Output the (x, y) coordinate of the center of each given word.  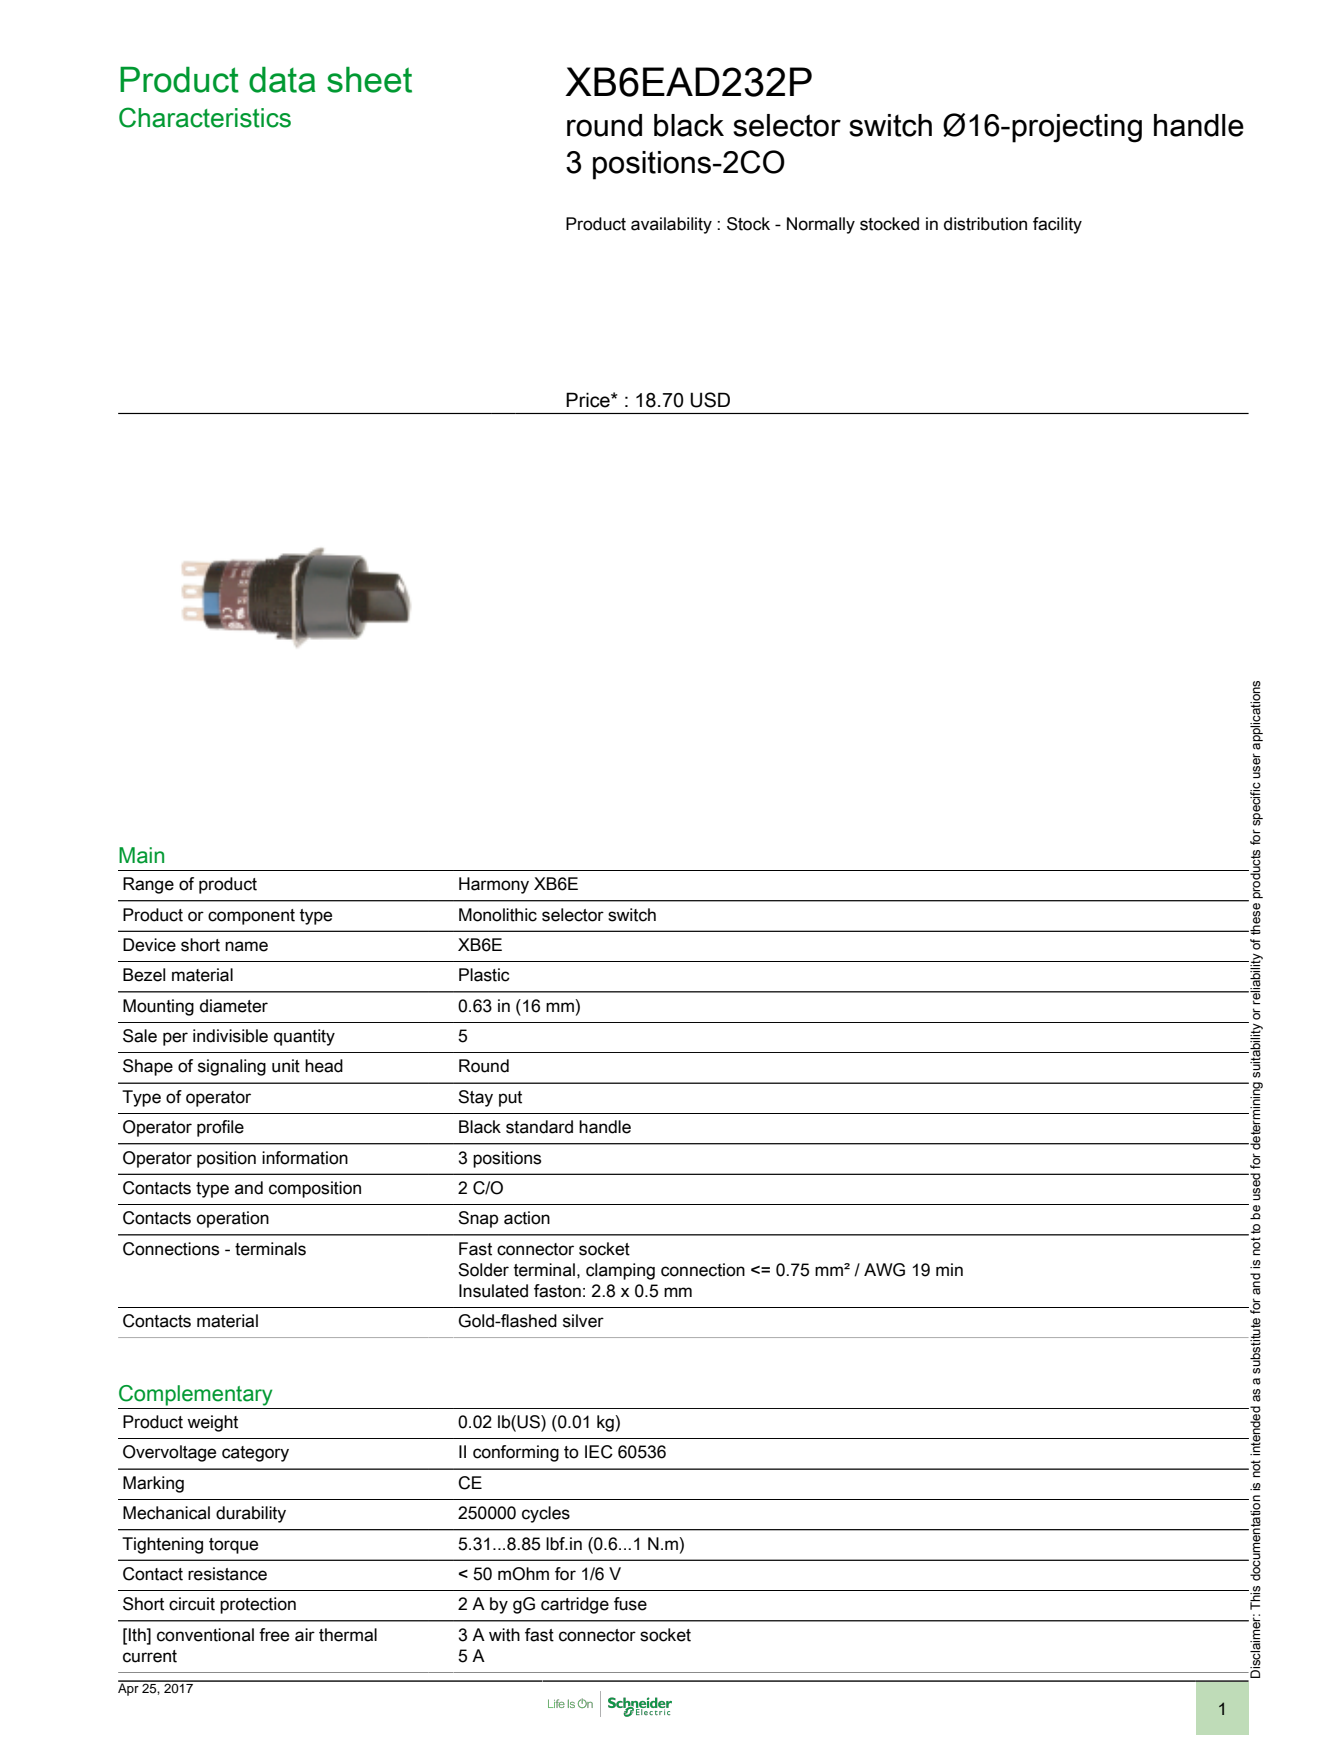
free (274, 1635)
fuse (630, 1604)
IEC (599, 1452)
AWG (884, 1270)
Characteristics (205, 117)
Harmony (494, 885)
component (251, 917)
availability (671, 225)
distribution (985, 224)
